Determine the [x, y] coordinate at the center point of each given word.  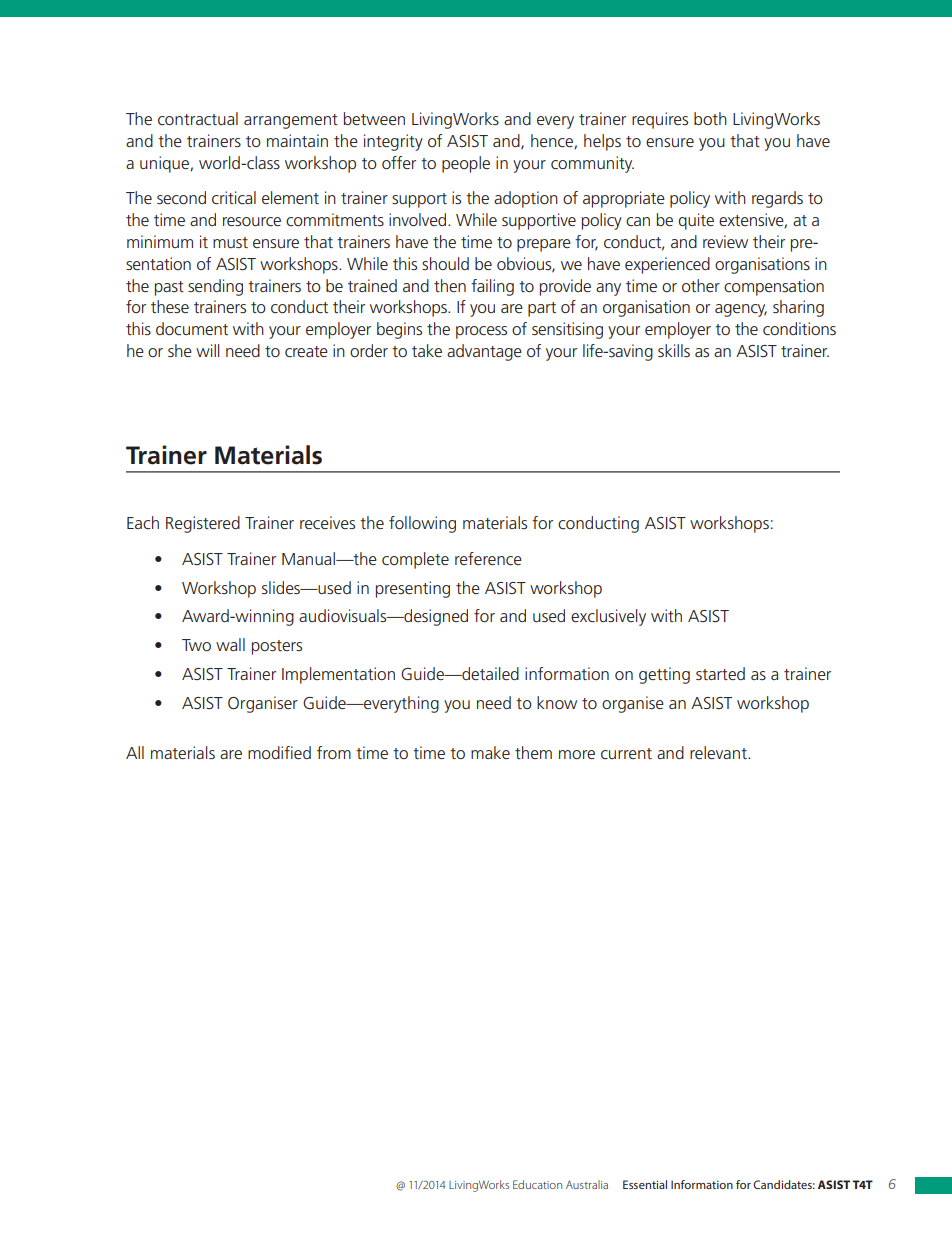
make [490, 752]
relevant [719, 752]
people [466, 164]
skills [674, 350]
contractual [198, 118]
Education [537, 1184]
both [710, 118]
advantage [484, 352]
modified [279, 752]
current [626, 753]
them [533, 752]
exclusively [608, 617]
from [334, 752]
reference [488, 558]
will [207, 350]
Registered [203, 524]
